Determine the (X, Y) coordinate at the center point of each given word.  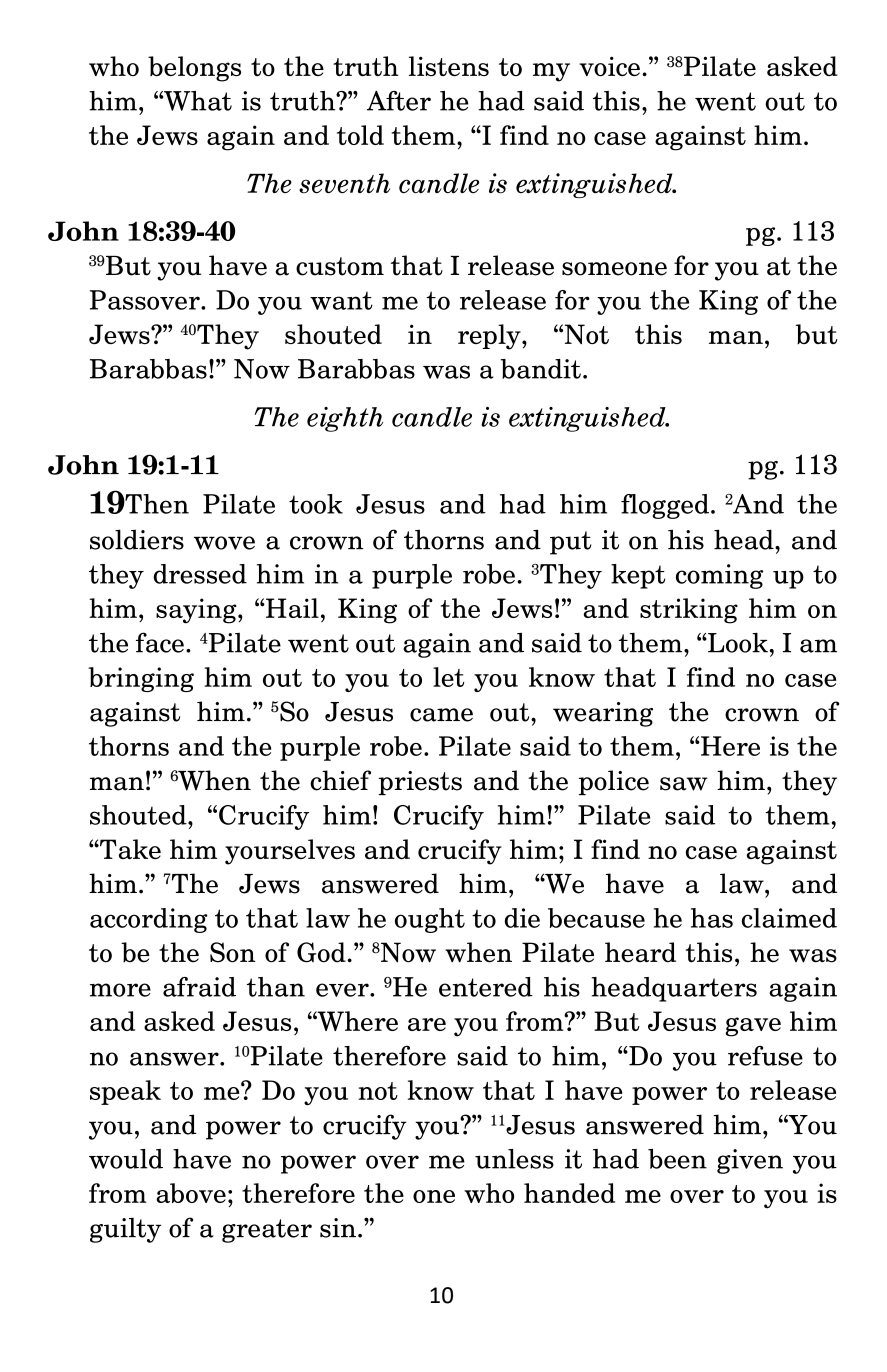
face (160, 642)
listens (449, 66)
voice (609, 66)
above (191, 1193)
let (448, 677)
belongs (194, 69)
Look (737, 643)
